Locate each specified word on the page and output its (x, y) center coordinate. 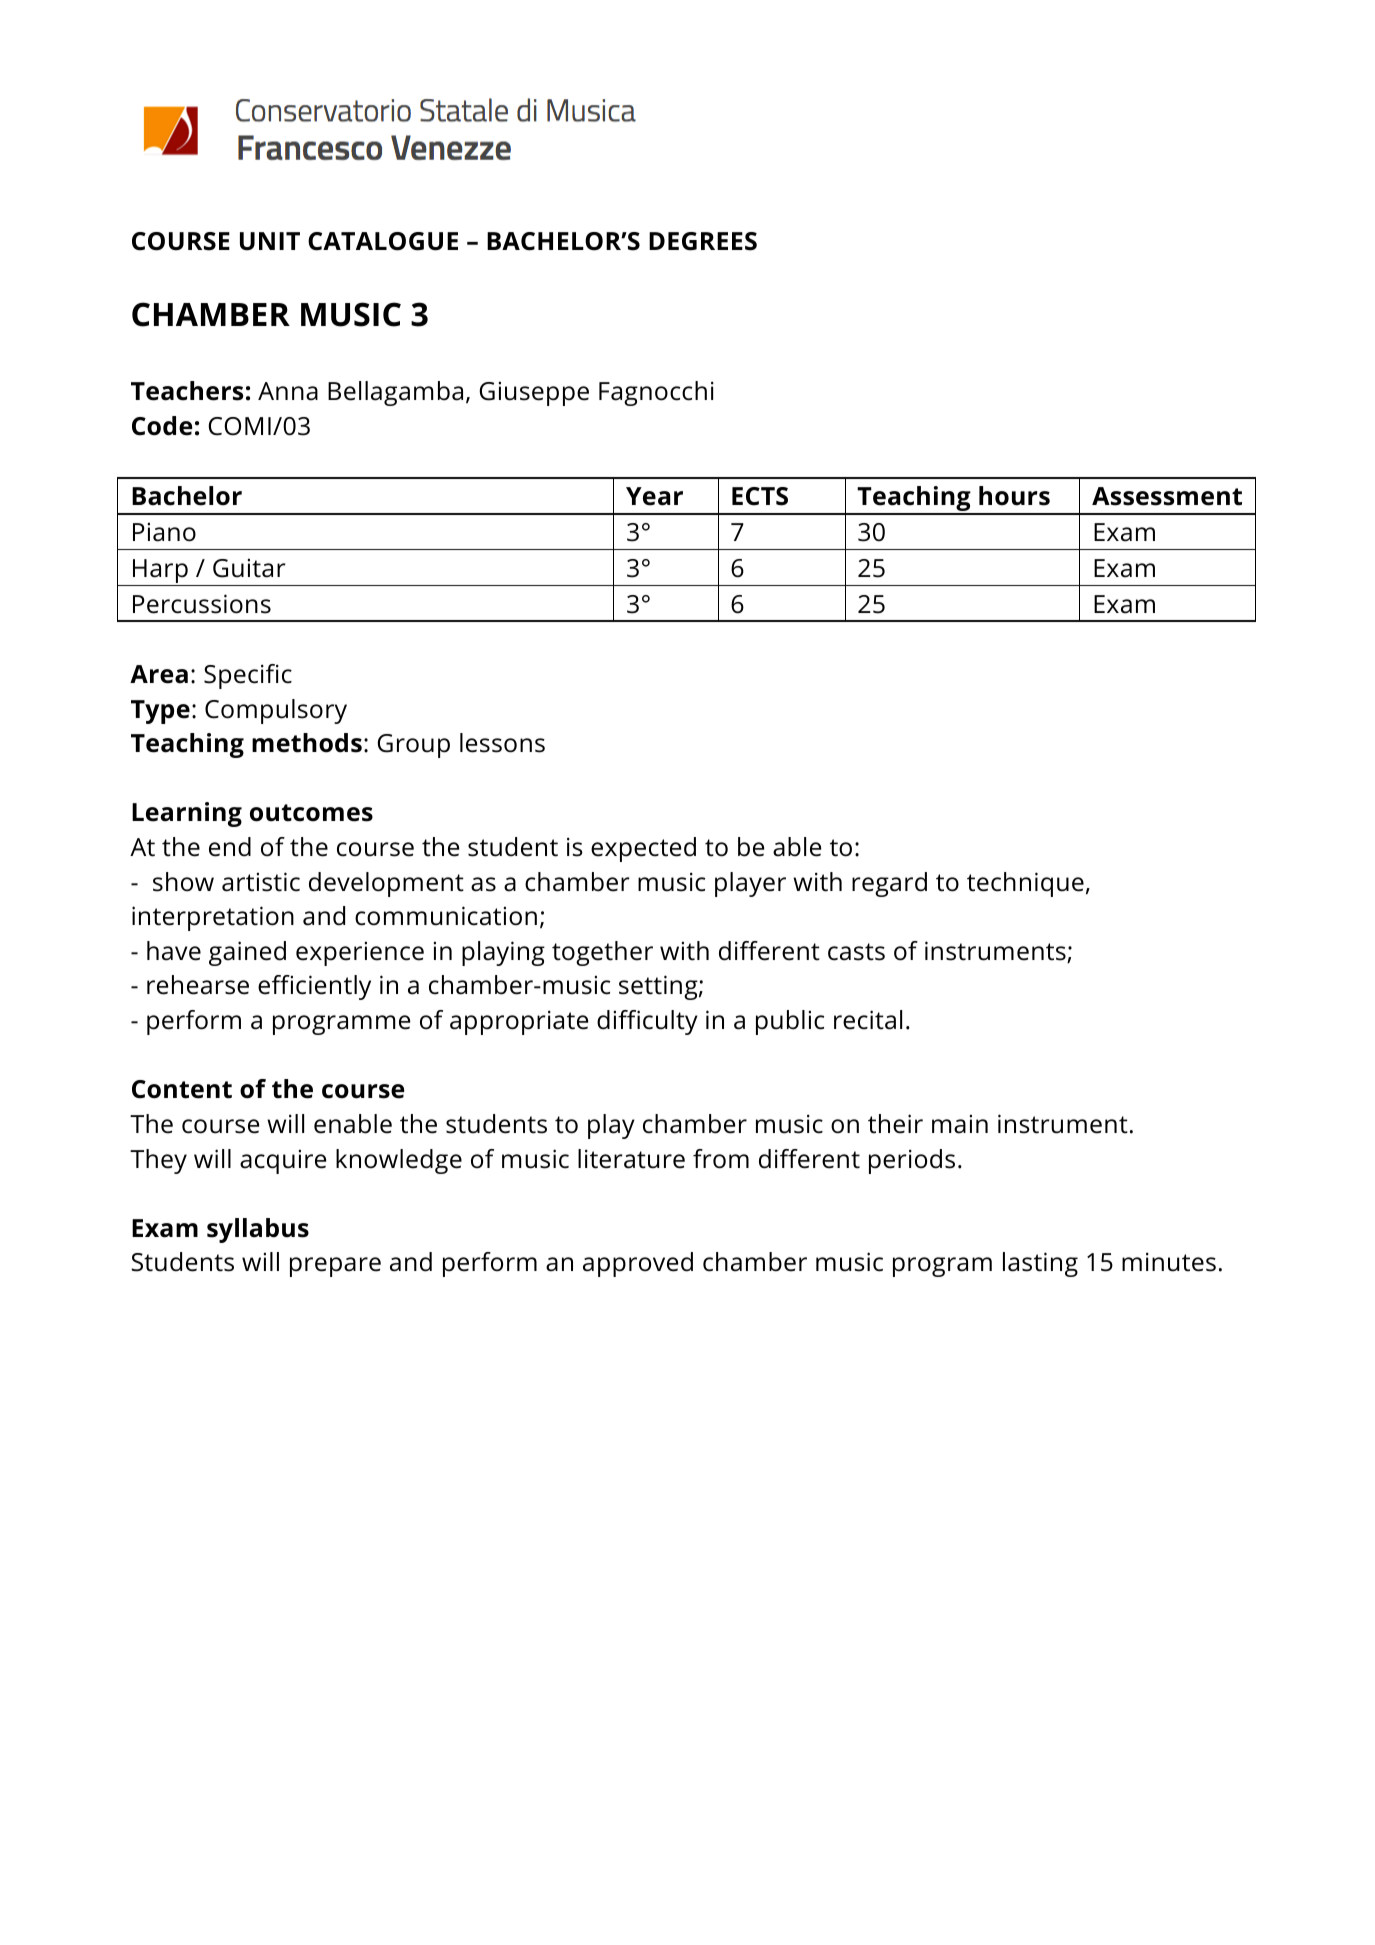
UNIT (270, 241)
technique (1025, 884)
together (602, 953)
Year (654, 496)
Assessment (1167, 496)
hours (1014, 496)
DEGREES (703, 241)
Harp (160, 572)
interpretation (213, 918)
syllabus (258, 1230)
